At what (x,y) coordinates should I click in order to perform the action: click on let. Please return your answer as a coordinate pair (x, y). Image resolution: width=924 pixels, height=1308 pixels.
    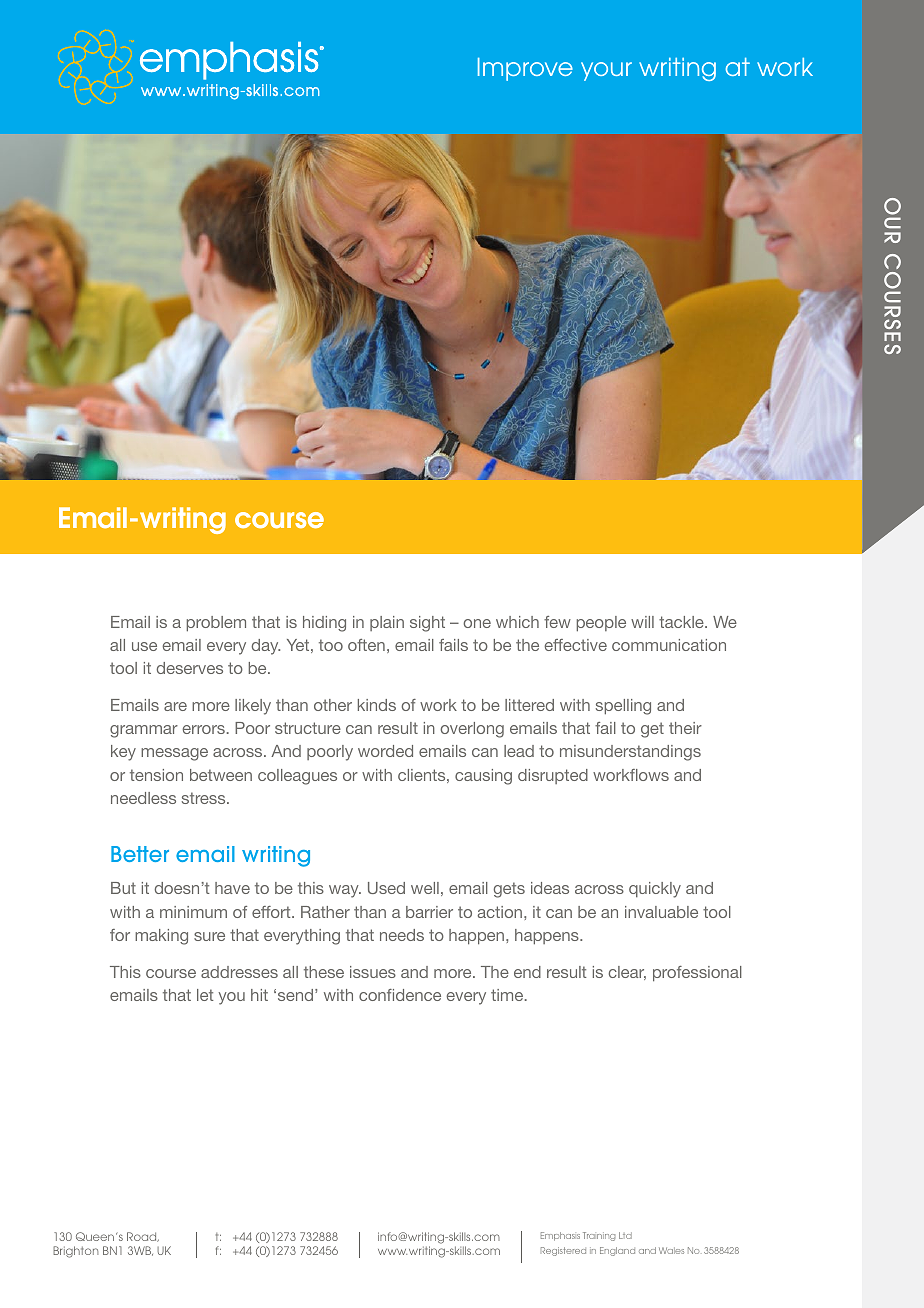
    Looking at the image, I should click on (205, 995).
